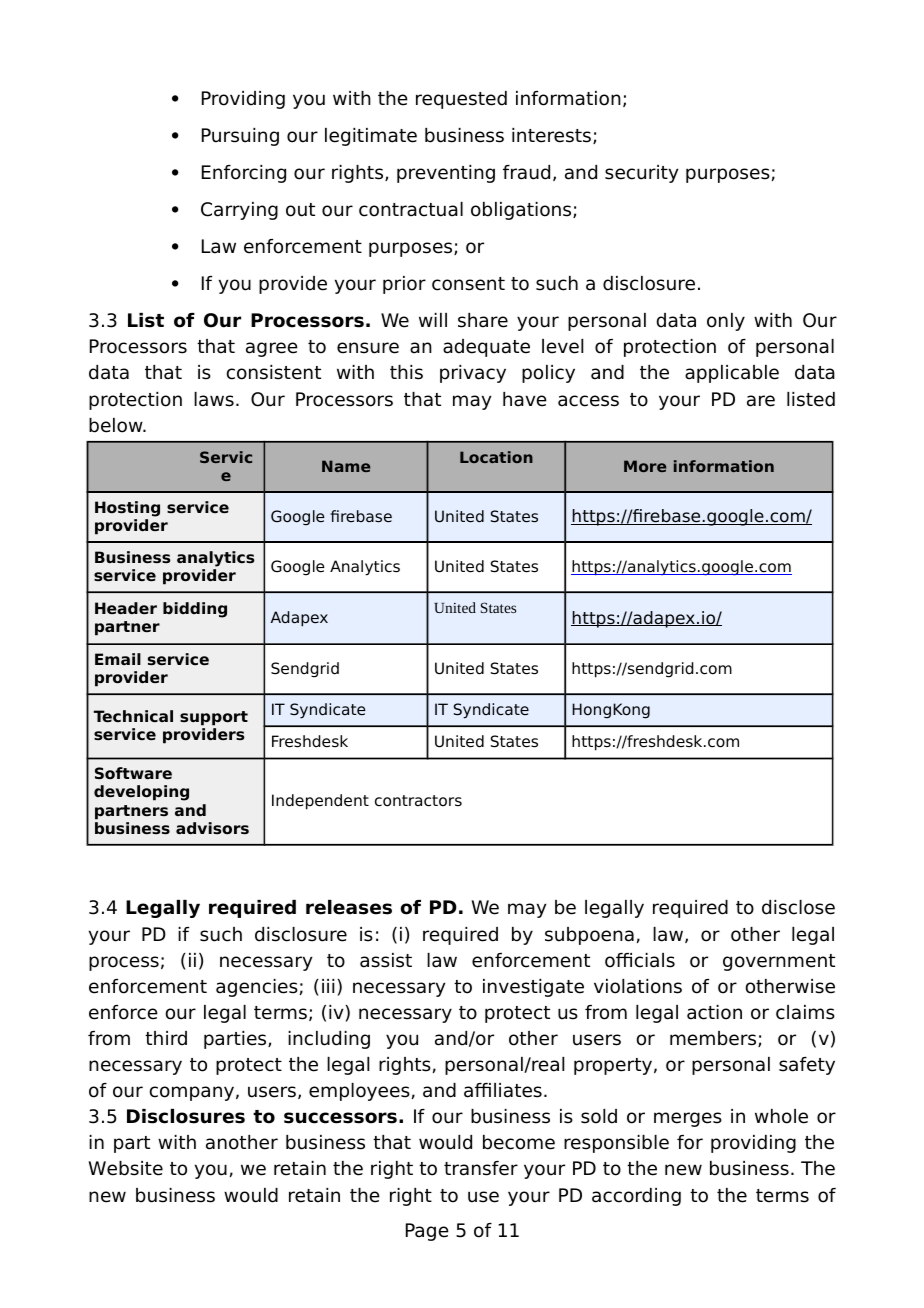 This screenshot has width=924, height=1308. I want to click on requested, so click(461, 100).
